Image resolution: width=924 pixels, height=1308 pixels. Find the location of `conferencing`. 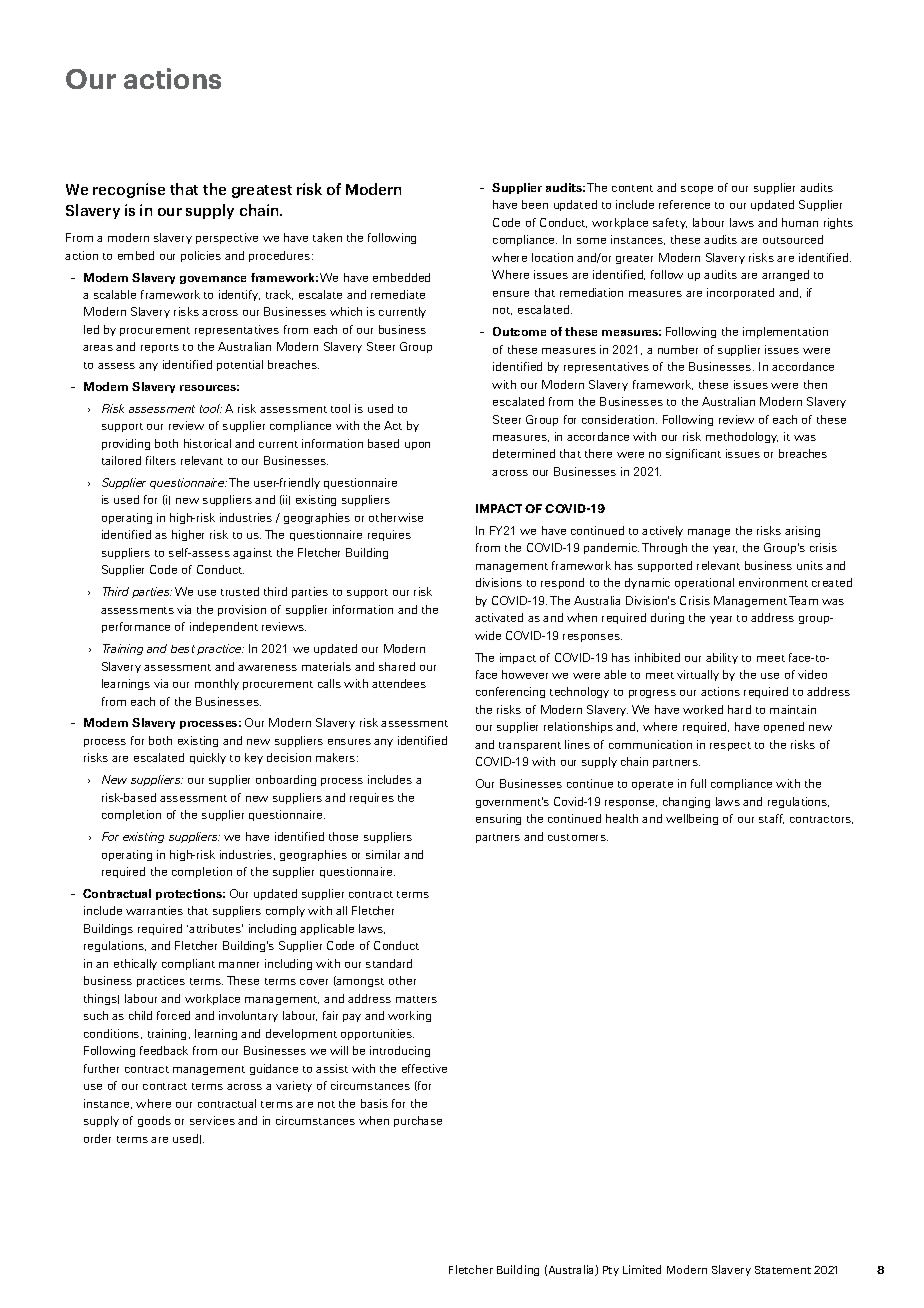

conferencing is located at coordinates (510, 692).
